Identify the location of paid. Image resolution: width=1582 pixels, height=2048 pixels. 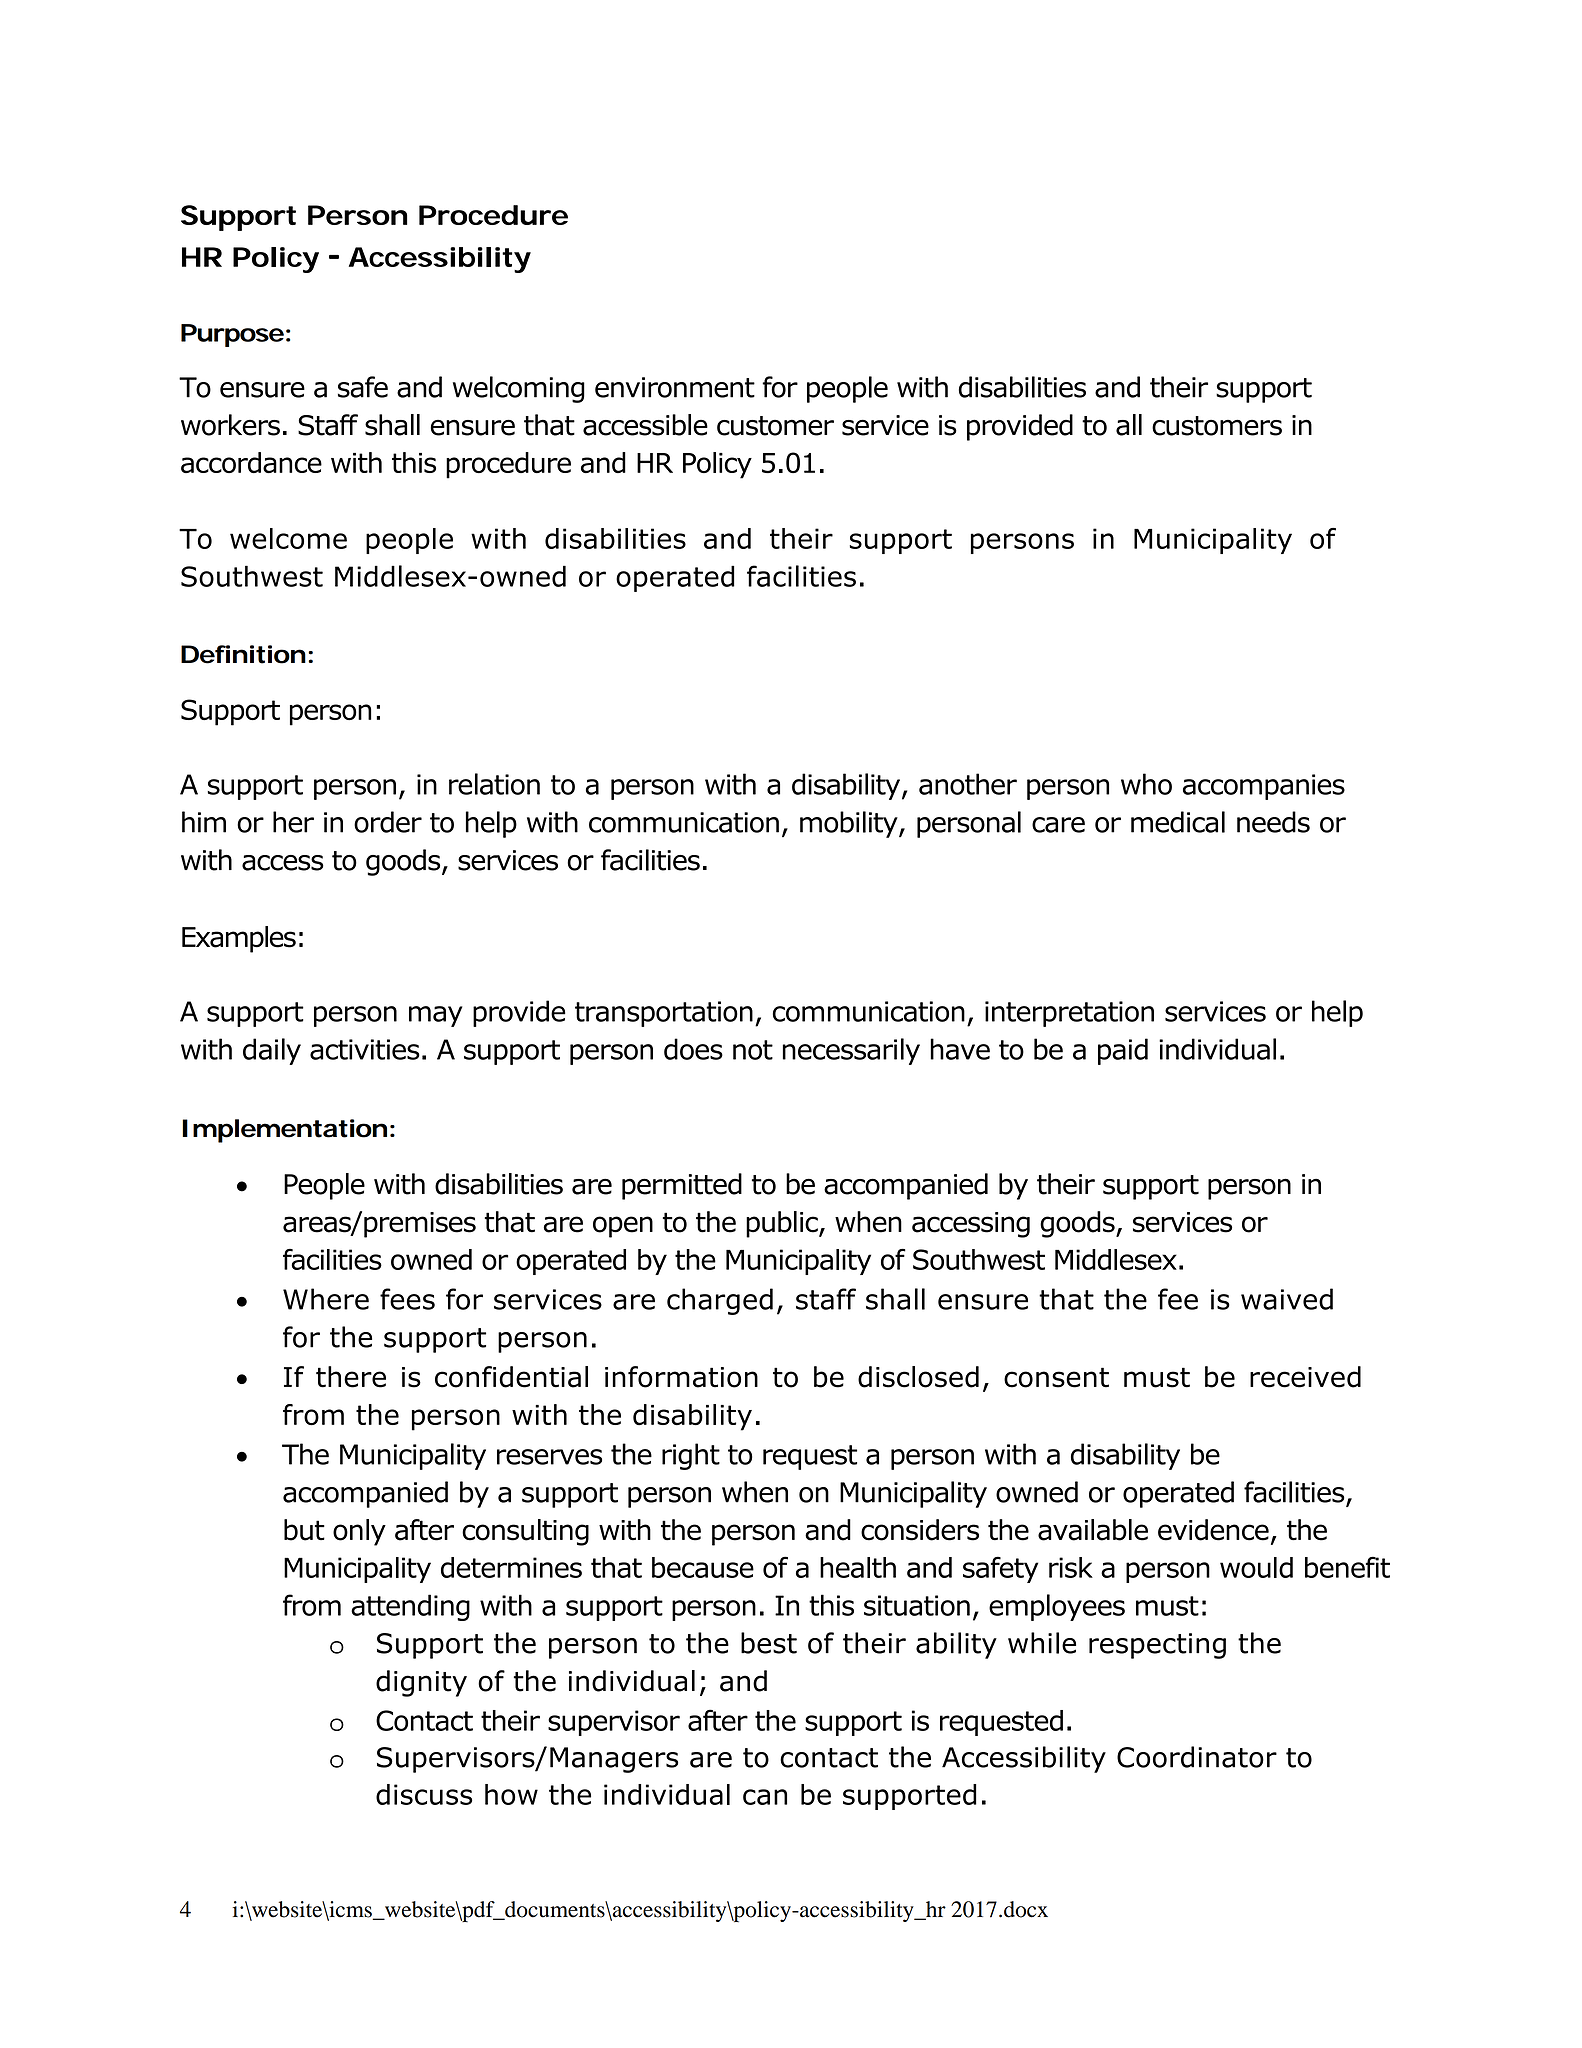
(1123, 1051).
